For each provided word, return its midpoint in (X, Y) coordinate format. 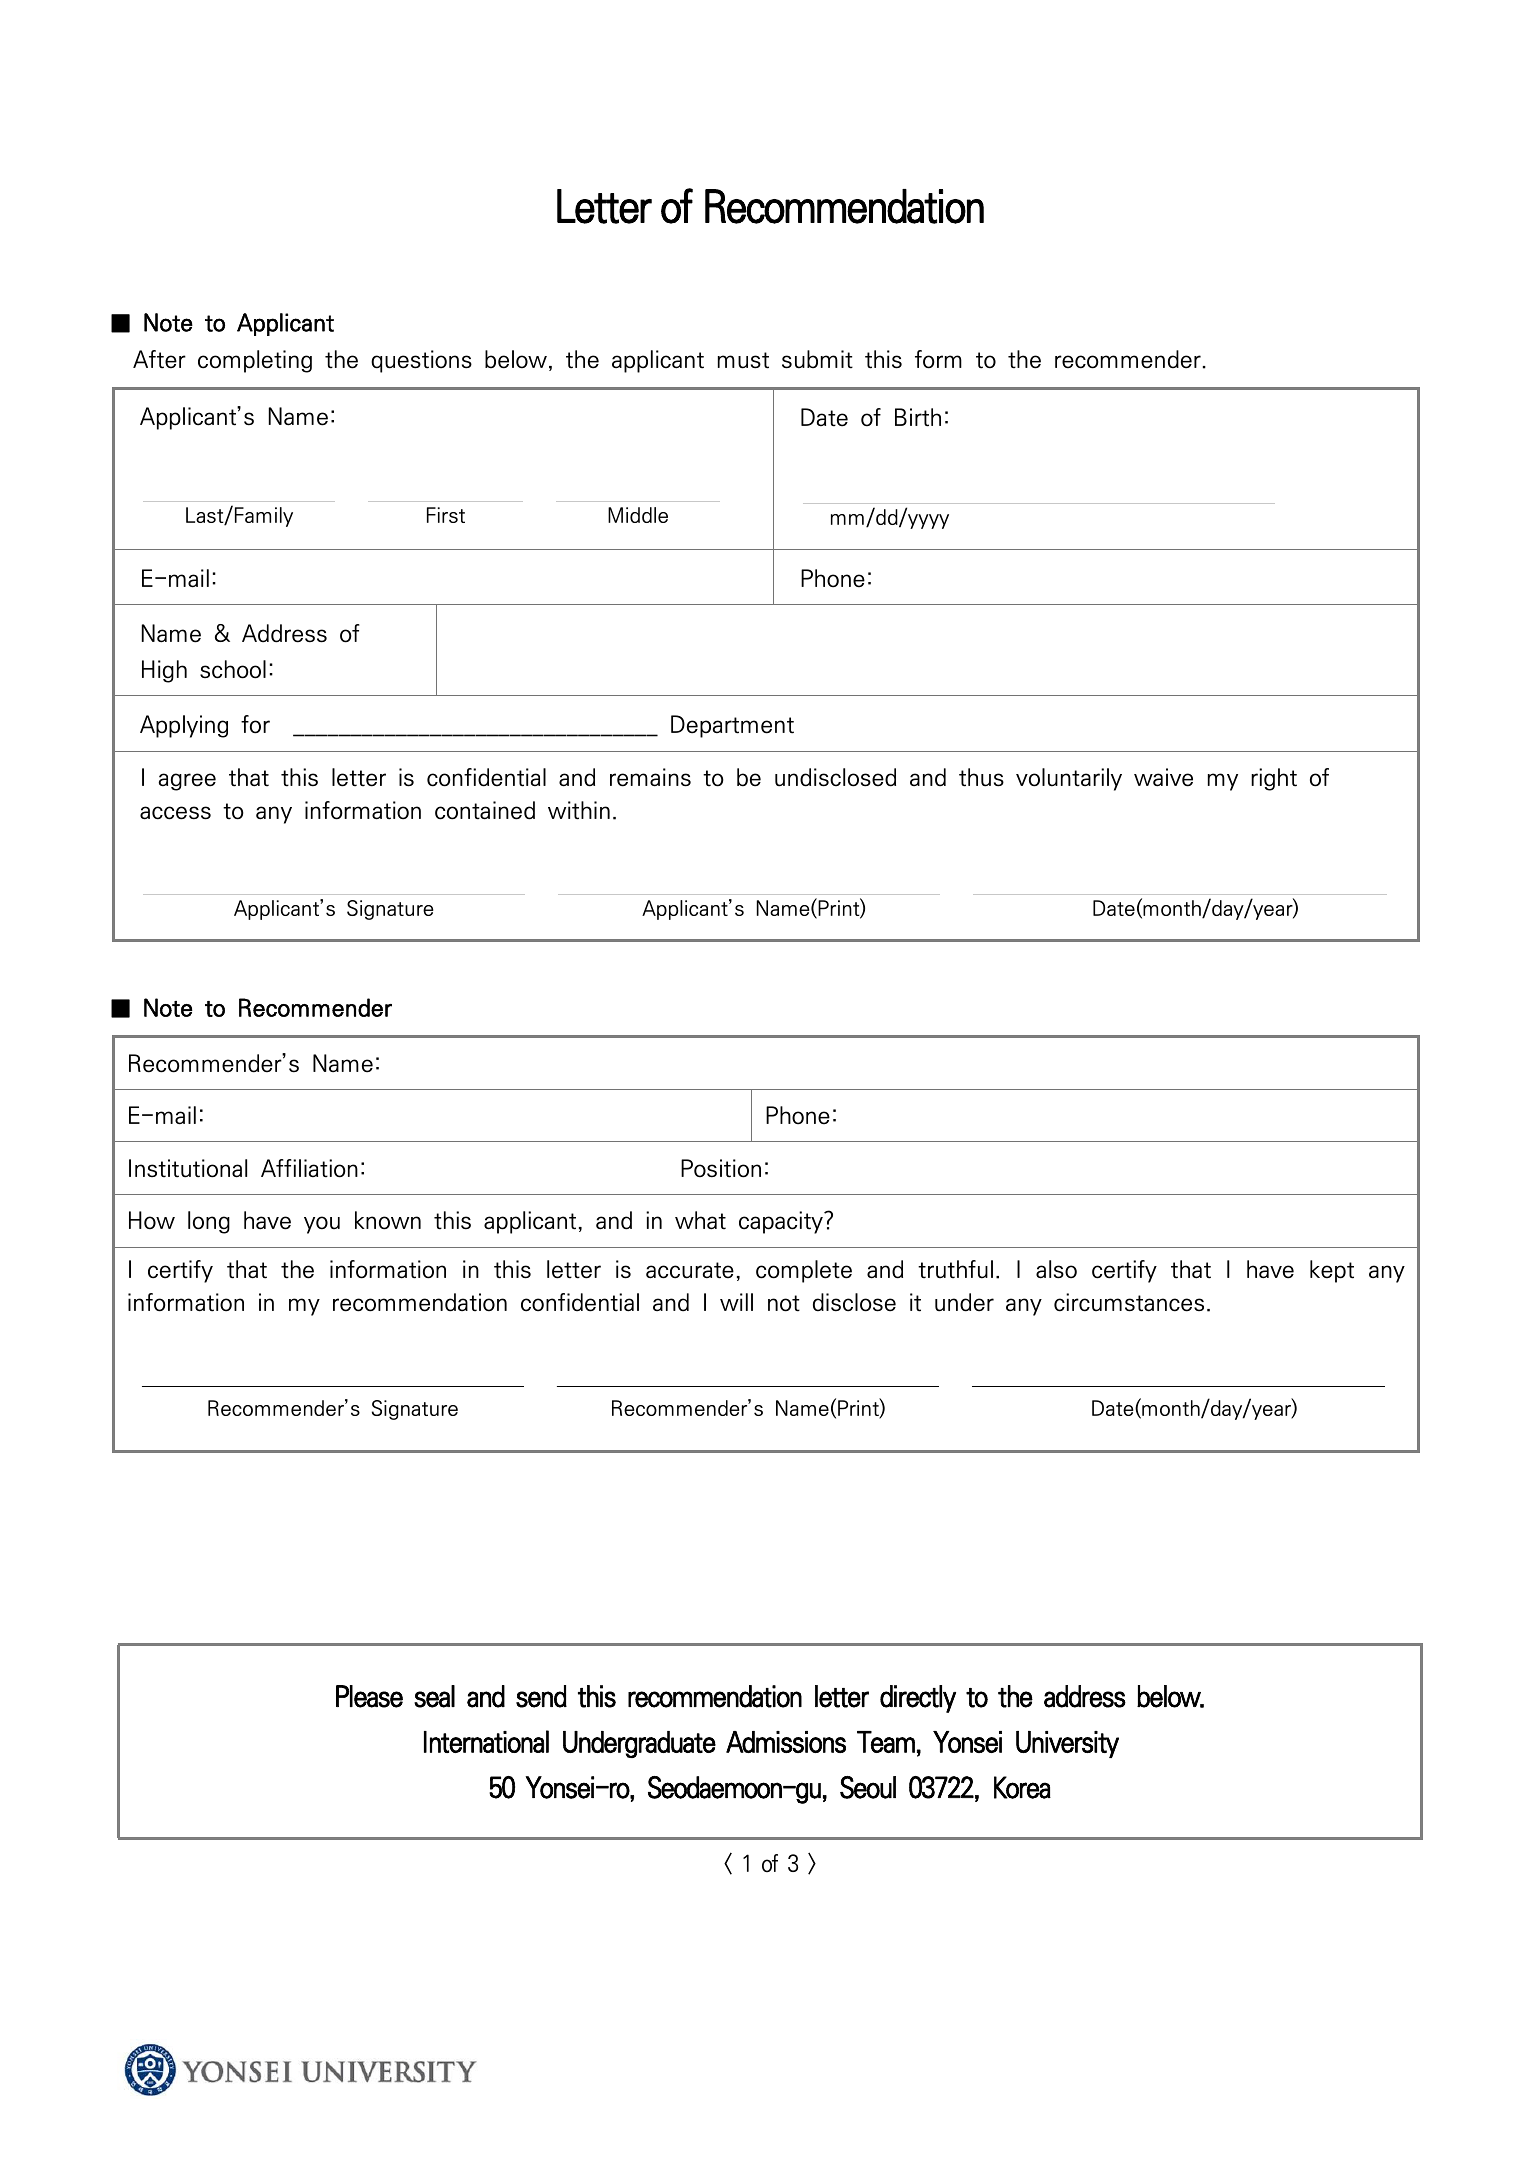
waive (1163, 777)
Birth (918, 417)
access (175, 813)
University (1067, 1744)
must (743, 360)
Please (369, 1696)
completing (255, 361)
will (736, 1302)
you (322, 1225)
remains (650, 777)
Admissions (786, 1742)
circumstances (1129, 1302)
